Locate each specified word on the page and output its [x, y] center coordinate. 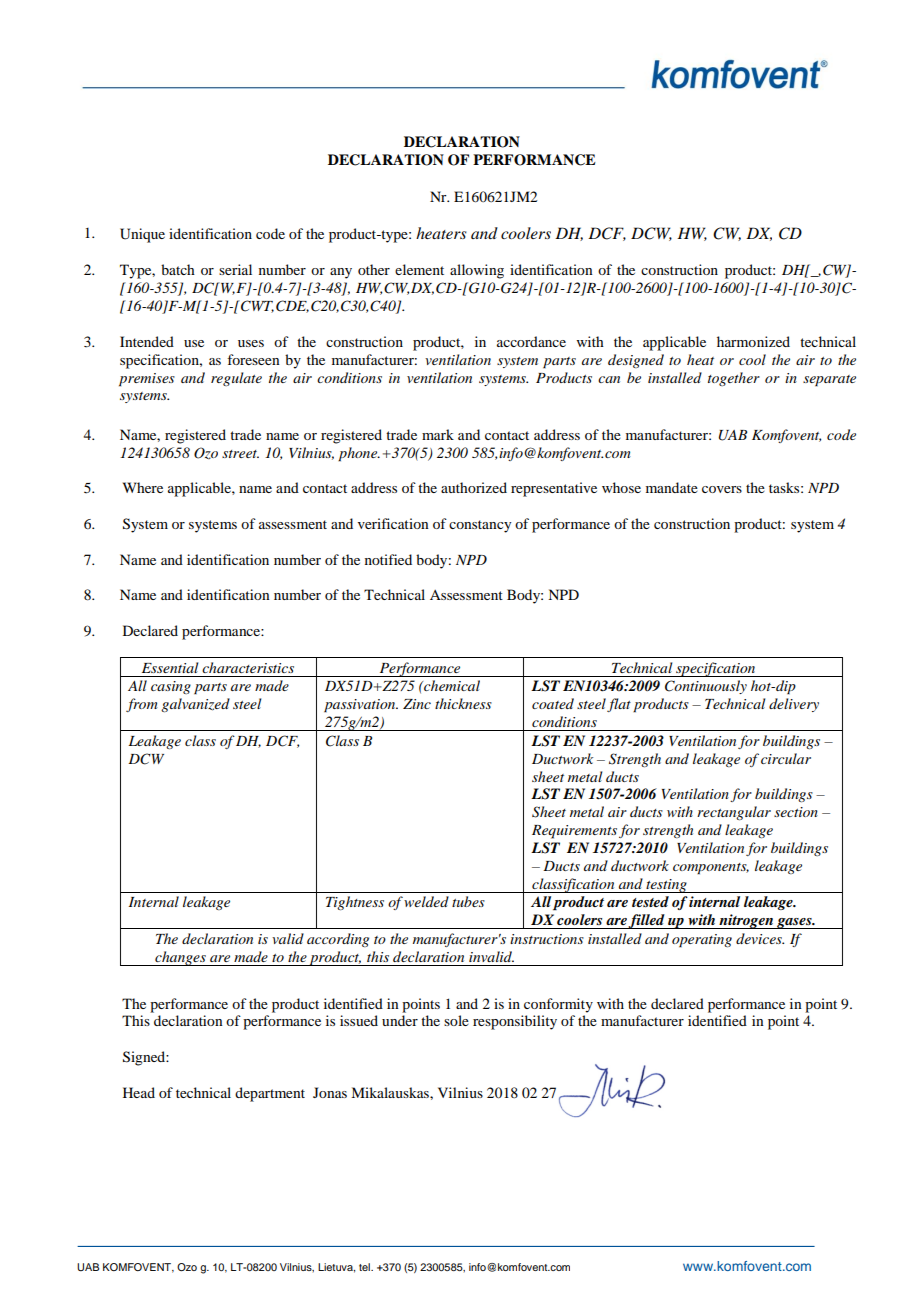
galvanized [195, 705]
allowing [477, 271]
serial [235, 269]
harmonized [753, 341]
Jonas [330, 1092]
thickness [463, 703]
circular [786, 758]
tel [365, 1267]
